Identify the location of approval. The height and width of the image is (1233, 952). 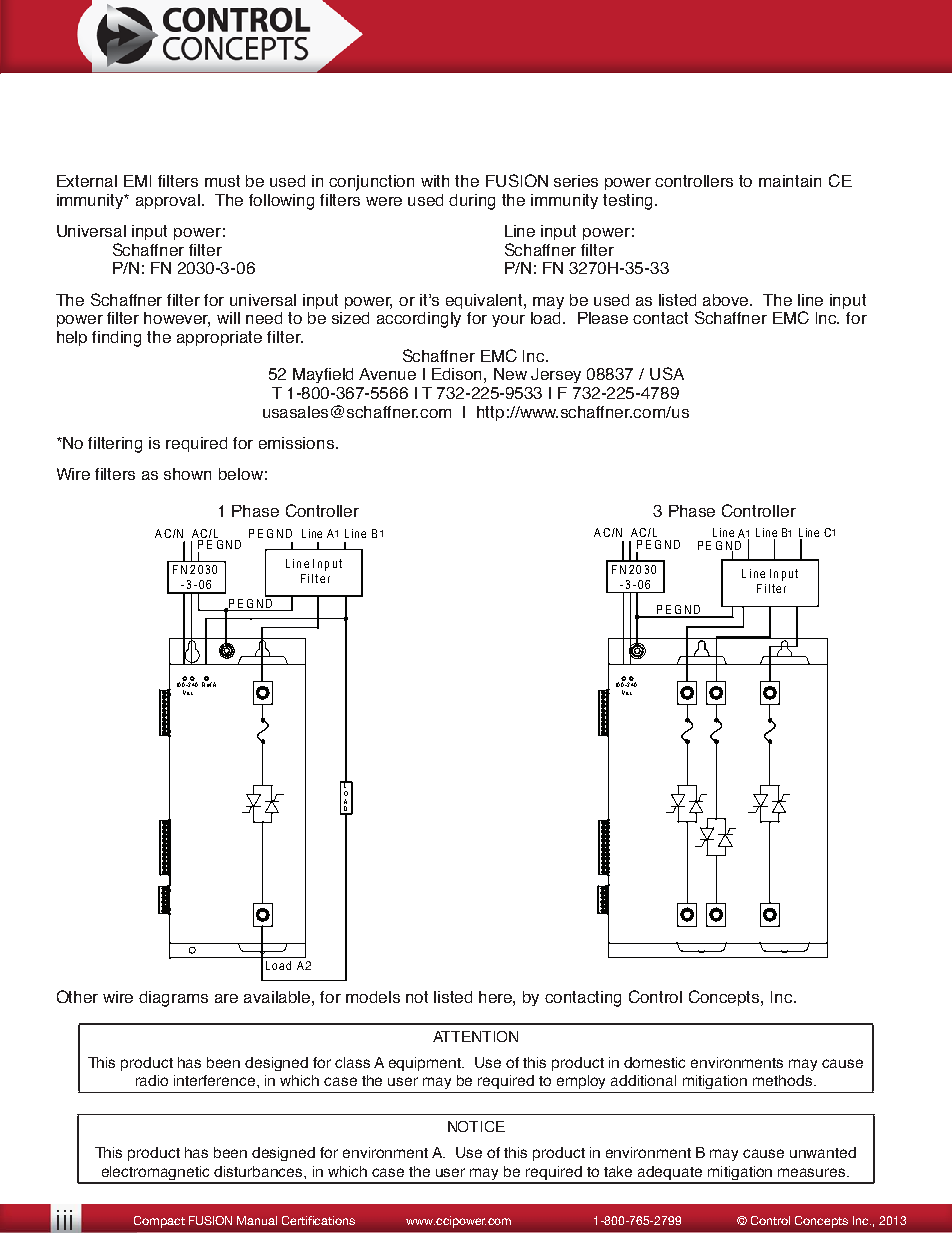
(169, 201).
